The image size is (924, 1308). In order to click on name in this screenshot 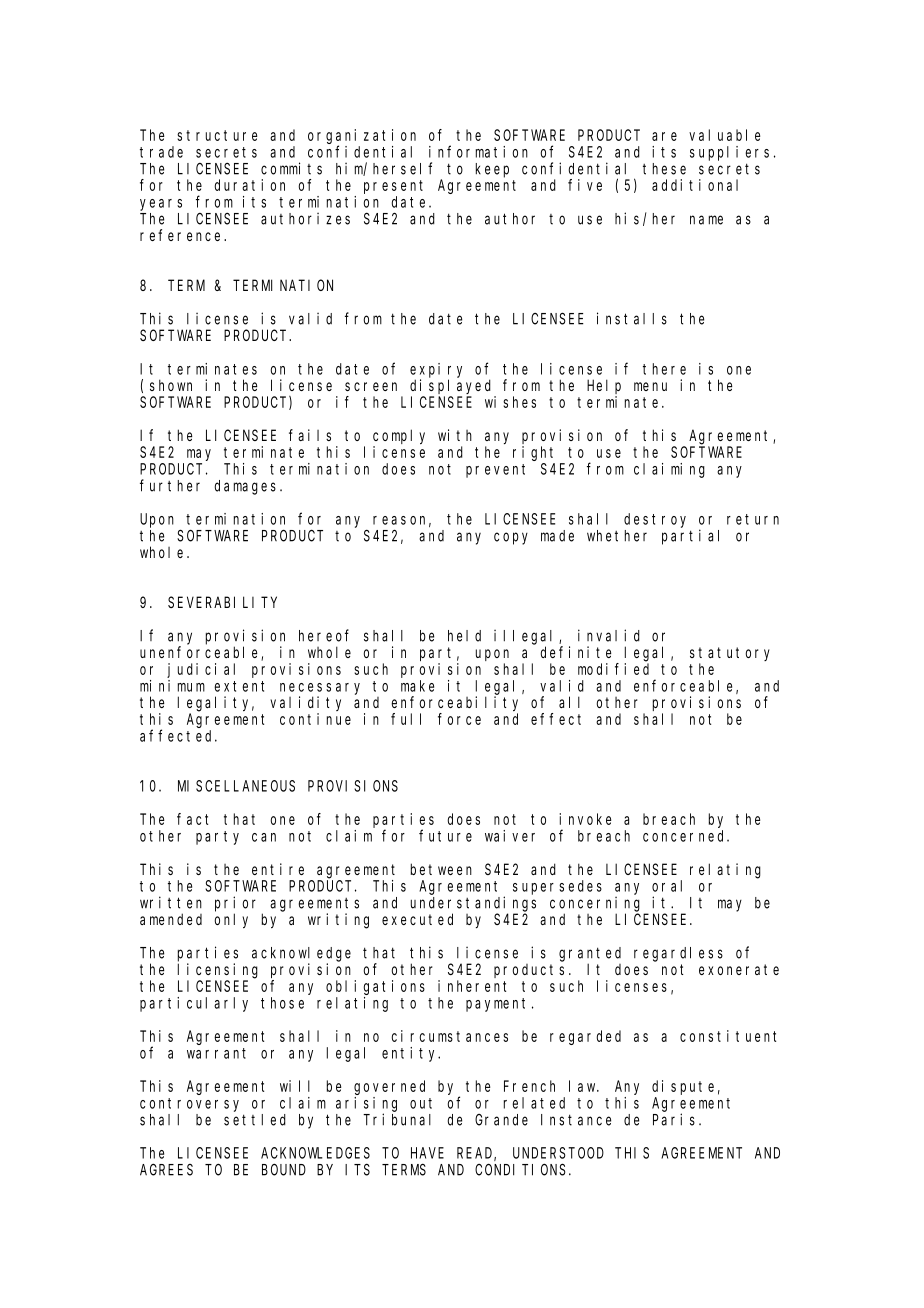, I will do `click(706, 220)`.
